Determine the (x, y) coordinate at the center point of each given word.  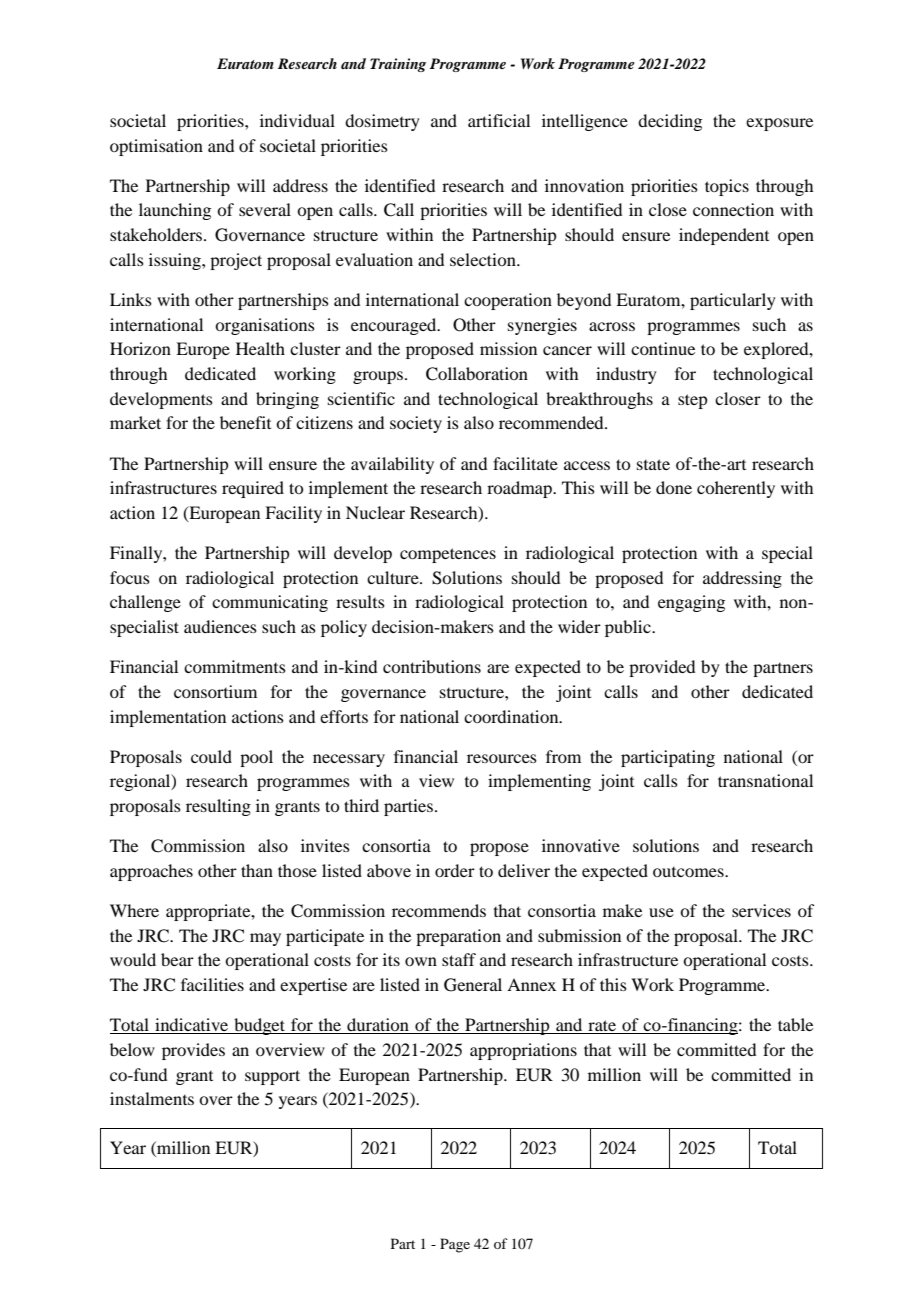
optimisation (156, 147)
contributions (432, 666)
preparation (458, 937)
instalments (152, 1098)
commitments (235, 666)
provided (662, 668)
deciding (670, 122)
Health (260, 348)
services (761, 910)
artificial (499, 120)
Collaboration (477, 374)
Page (455, 1245)
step (692, 401)
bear (177, 959)
